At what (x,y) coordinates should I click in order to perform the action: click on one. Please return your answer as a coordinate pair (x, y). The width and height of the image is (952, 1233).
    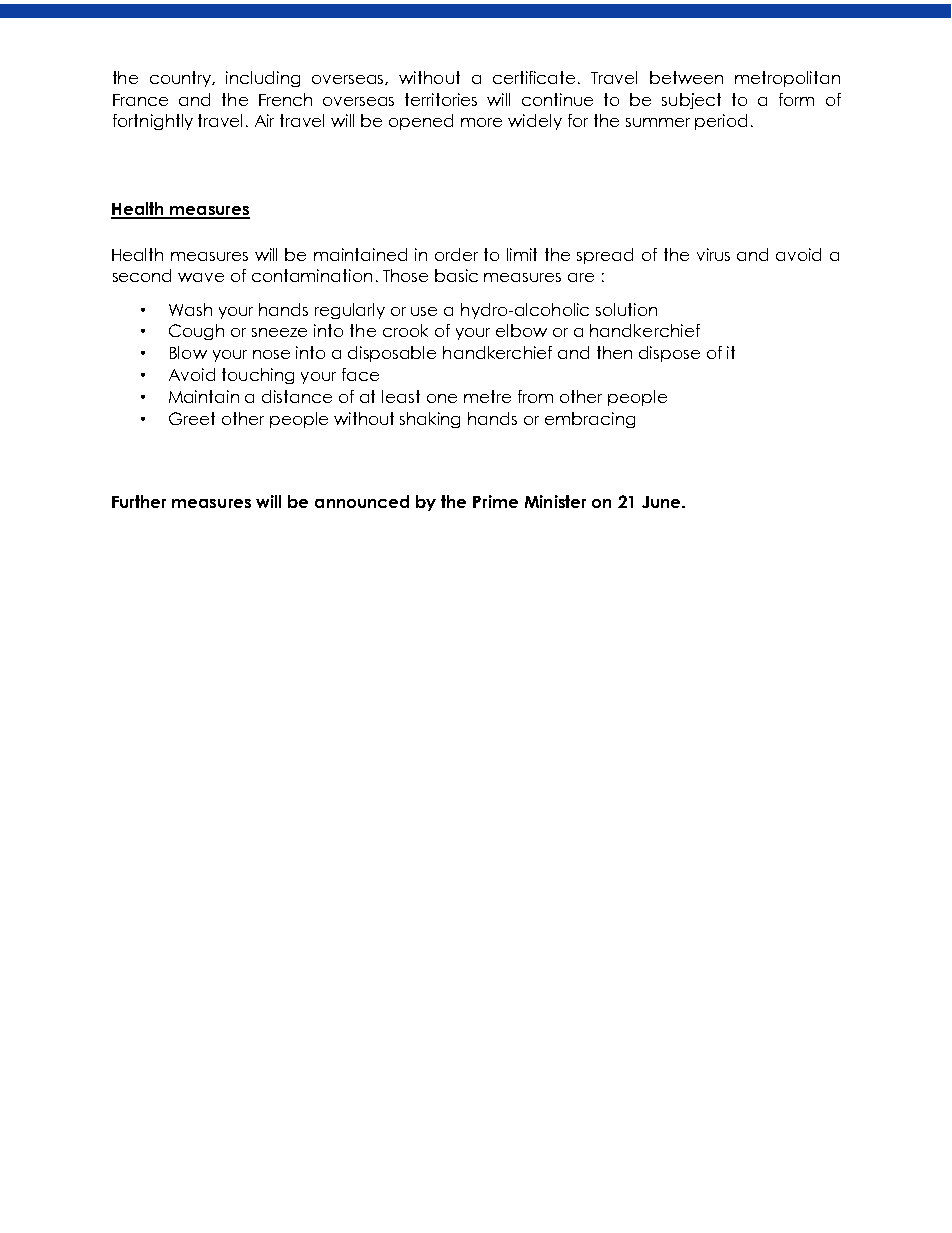
    Looking at the image, I should click on (442, 398).
